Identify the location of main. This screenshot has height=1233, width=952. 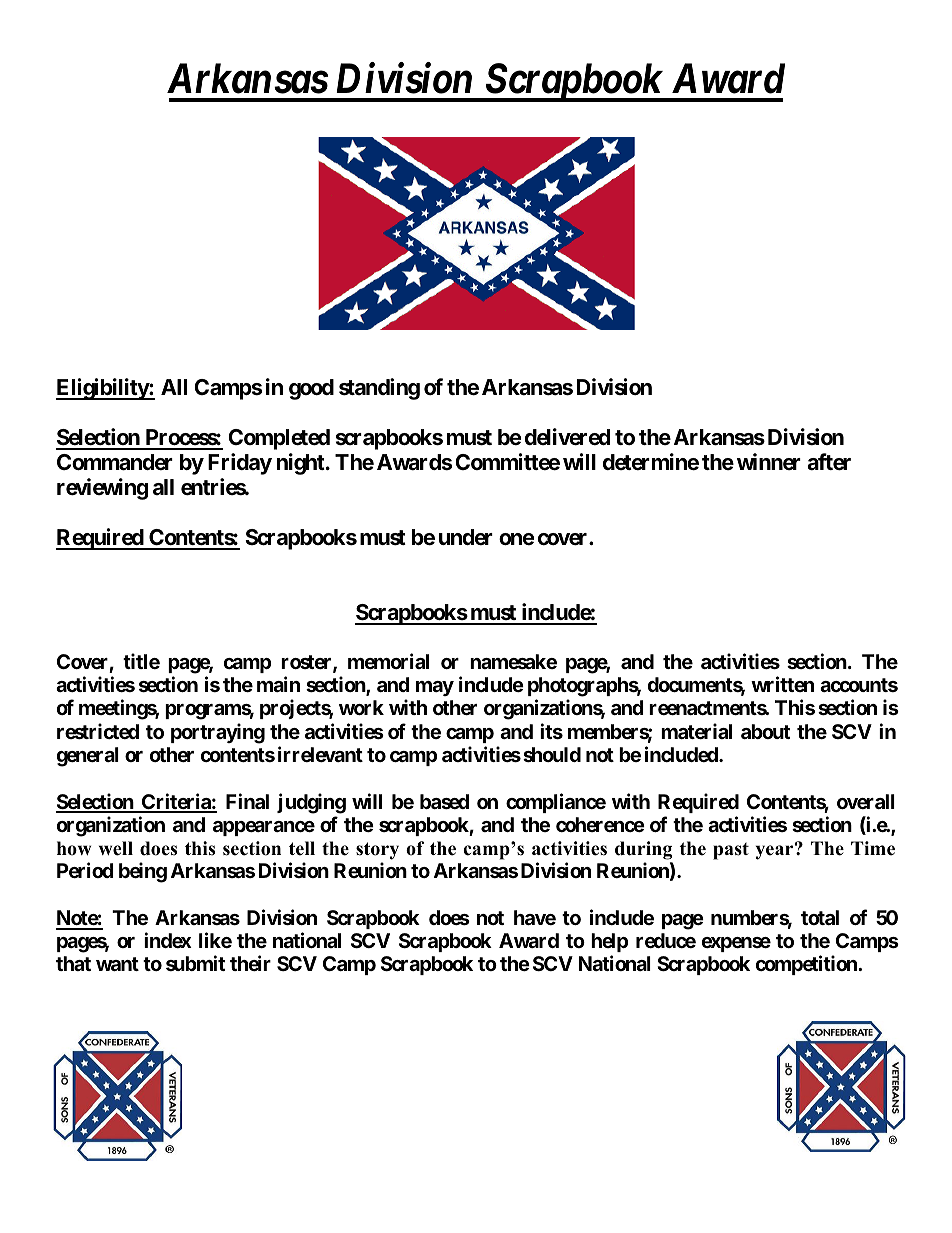
(278, 684).
